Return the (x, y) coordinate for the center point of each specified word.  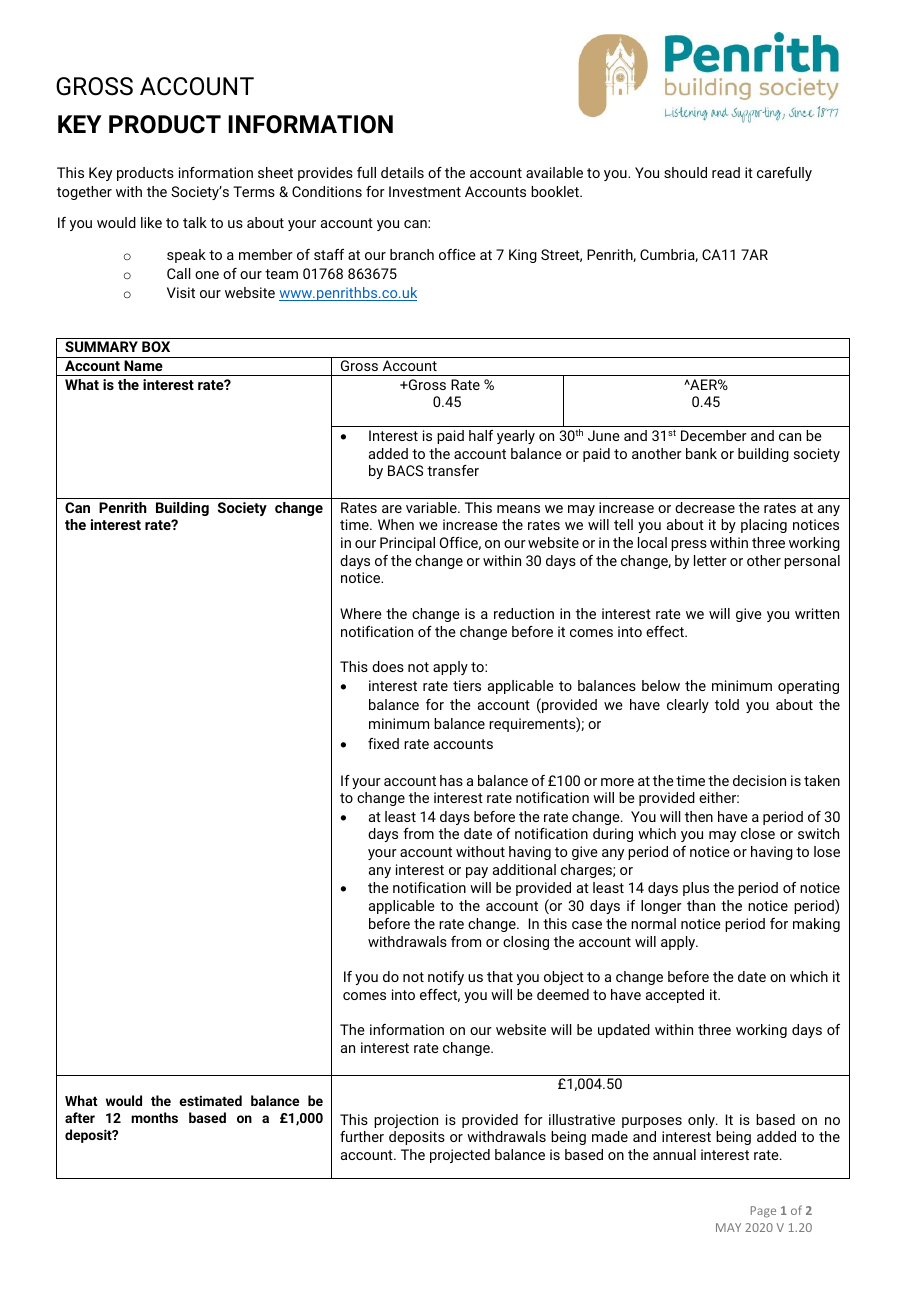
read (726, 172)
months (154, 1117)
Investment (425, 191)
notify (446, 978)
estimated (210, 1100)
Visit (181, 292)
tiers (467, 685)
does (388, 666)
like (151, 222)
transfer (453, 470)
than (701, 905)
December (714, 435)
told (727, 704)
